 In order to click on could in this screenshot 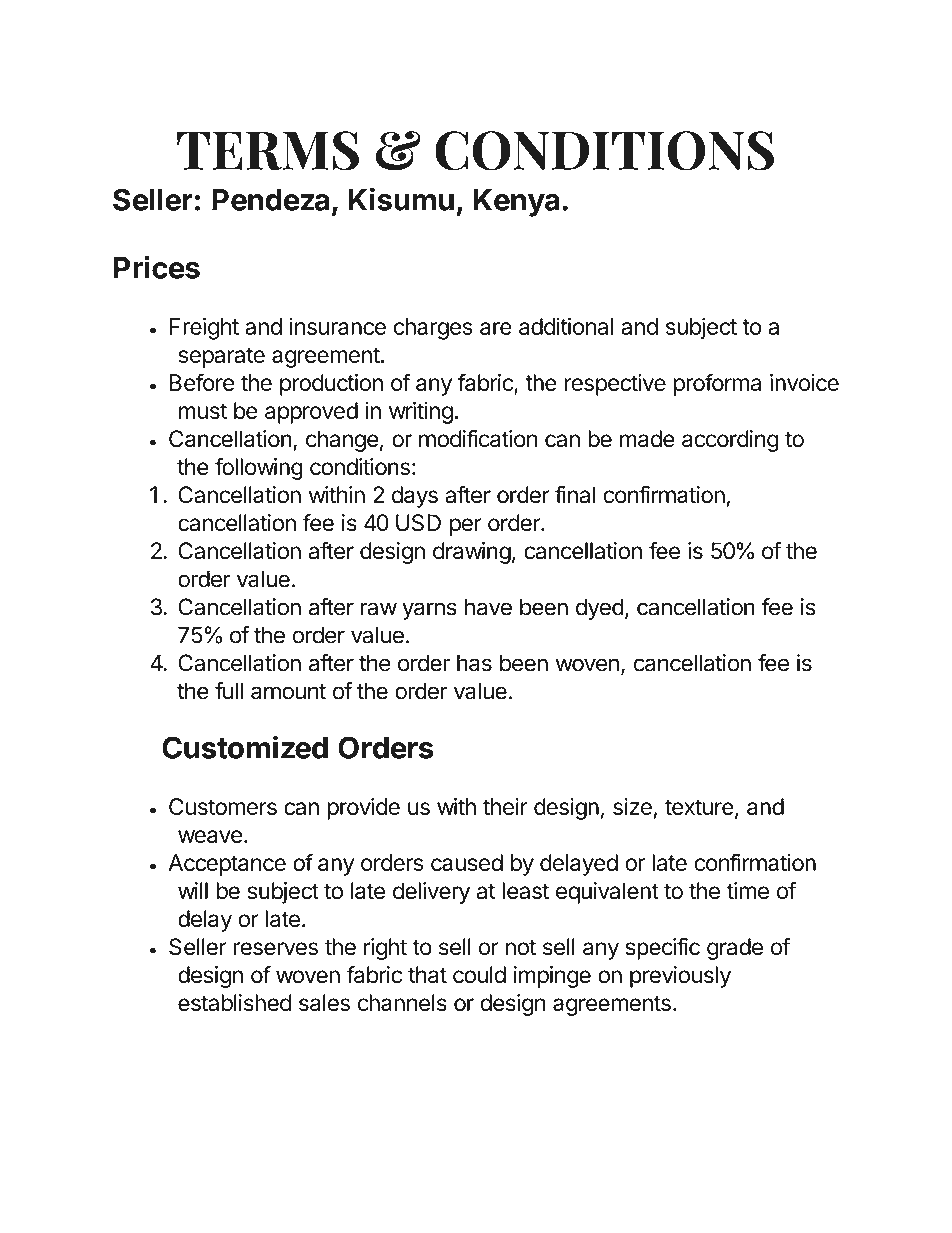, I will do `click(479, 975)`.
